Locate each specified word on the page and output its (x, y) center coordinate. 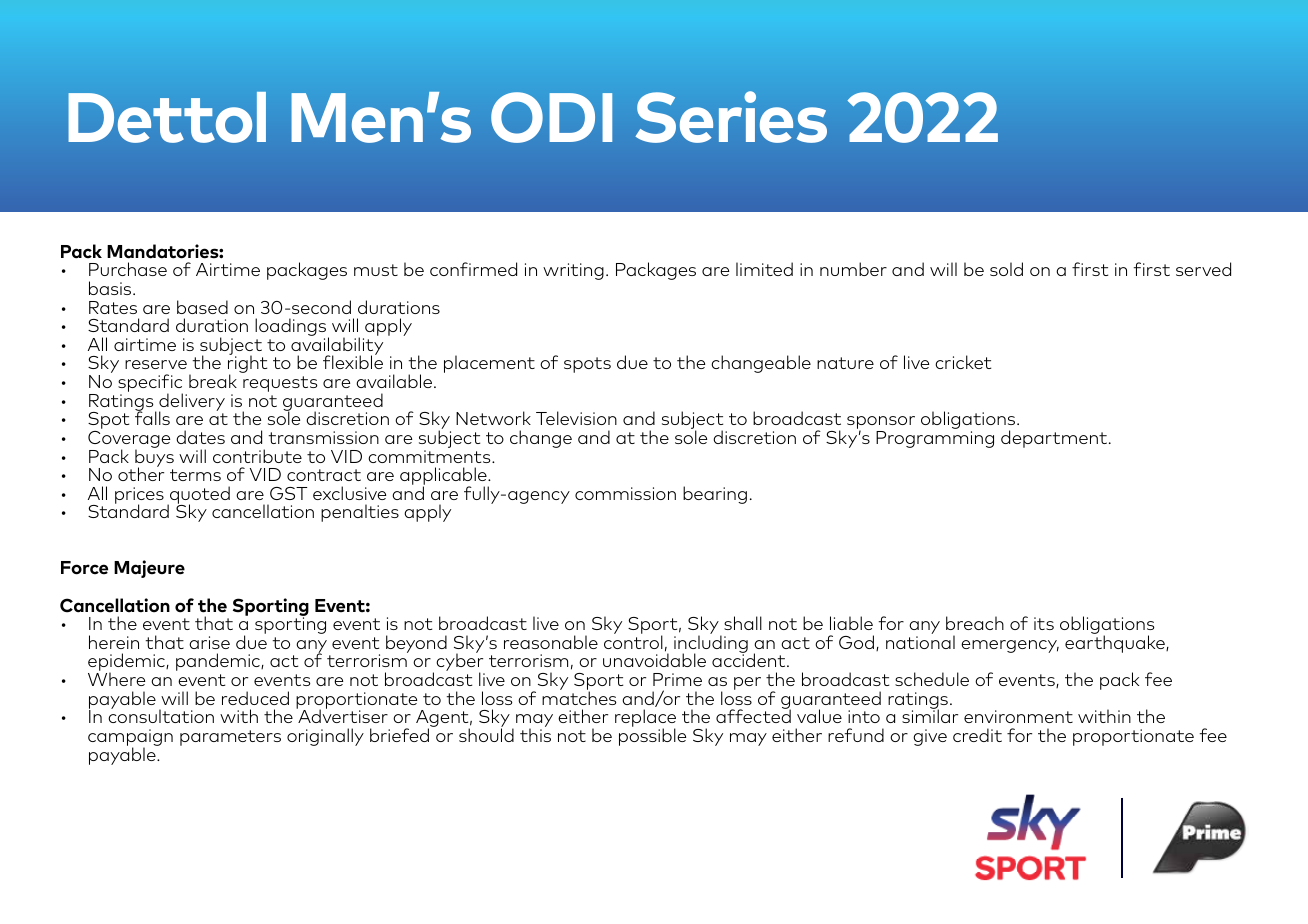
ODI (551, 117)
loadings (292, 328)
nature (845, 363)
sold (1006, 269)
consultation (161, 715)
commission (625, 493)
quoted (199, 496)
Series (731, 117)
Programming (935, 439)
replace (645, 719)
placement (489, 364)
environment (1018, 716)
